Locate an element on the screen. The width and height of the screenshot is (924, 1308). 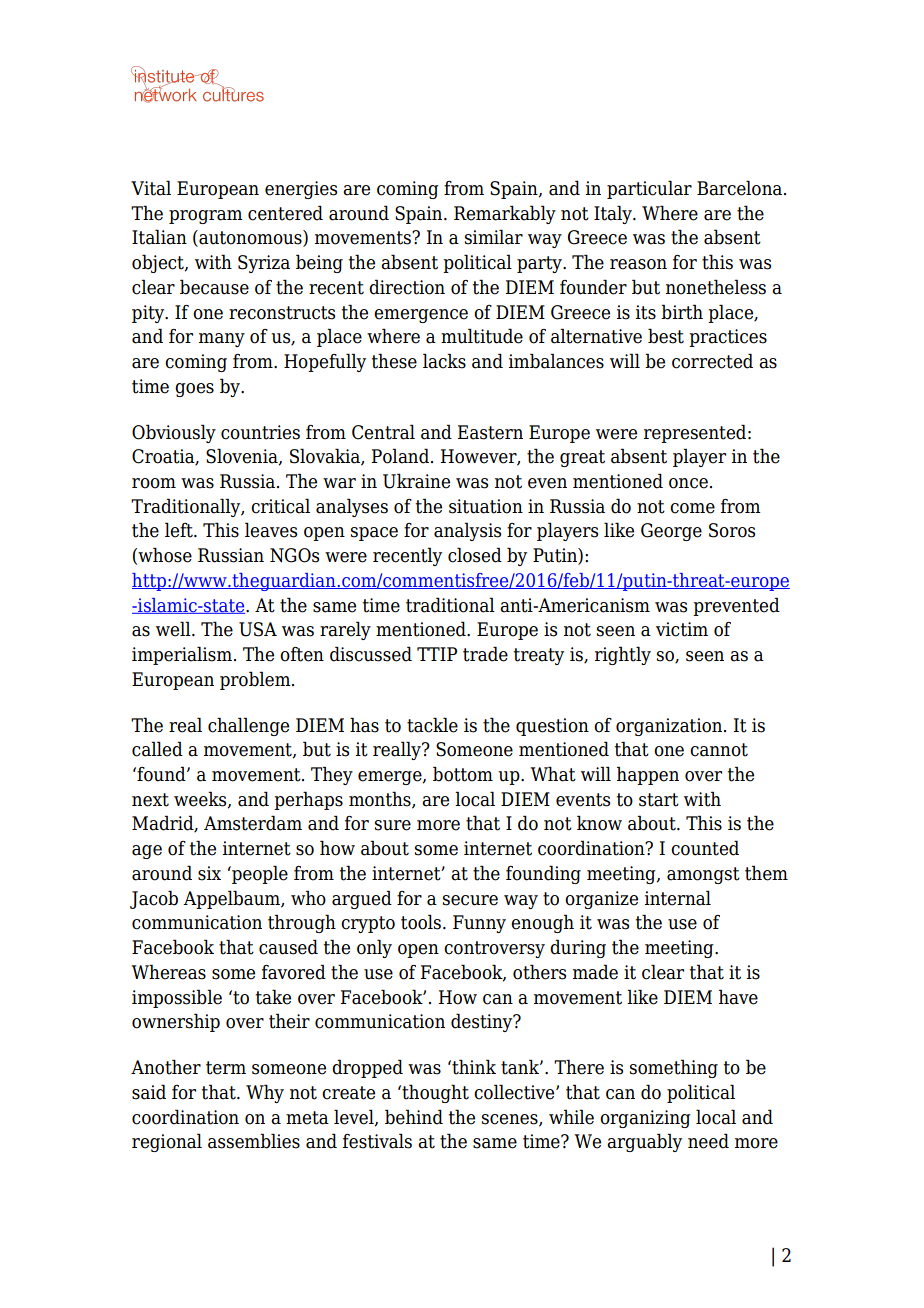
Slovenia is located at coordinates (243, 457).
